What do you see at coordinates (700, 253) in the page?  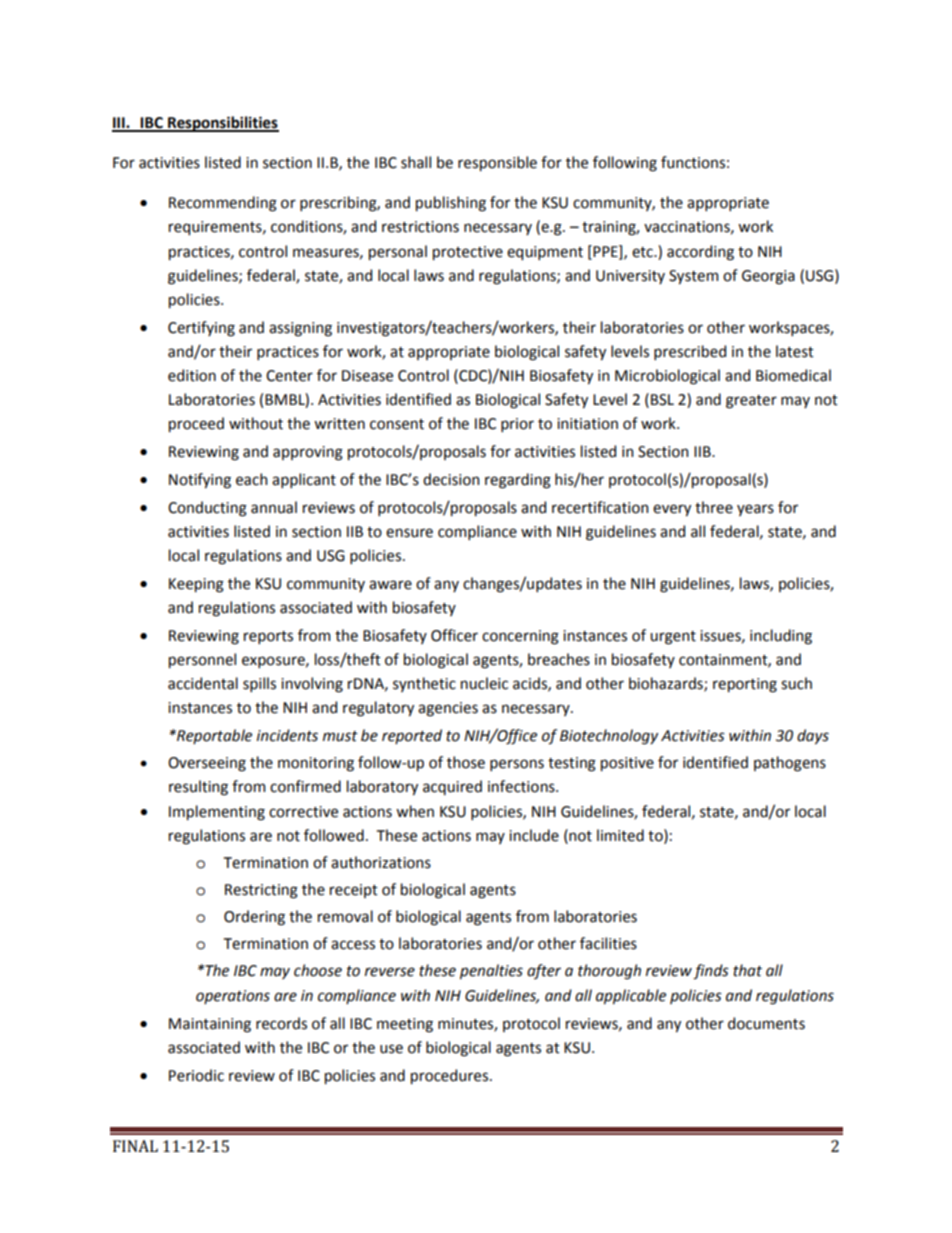 I see `according` at bounding box center [700, 253].
